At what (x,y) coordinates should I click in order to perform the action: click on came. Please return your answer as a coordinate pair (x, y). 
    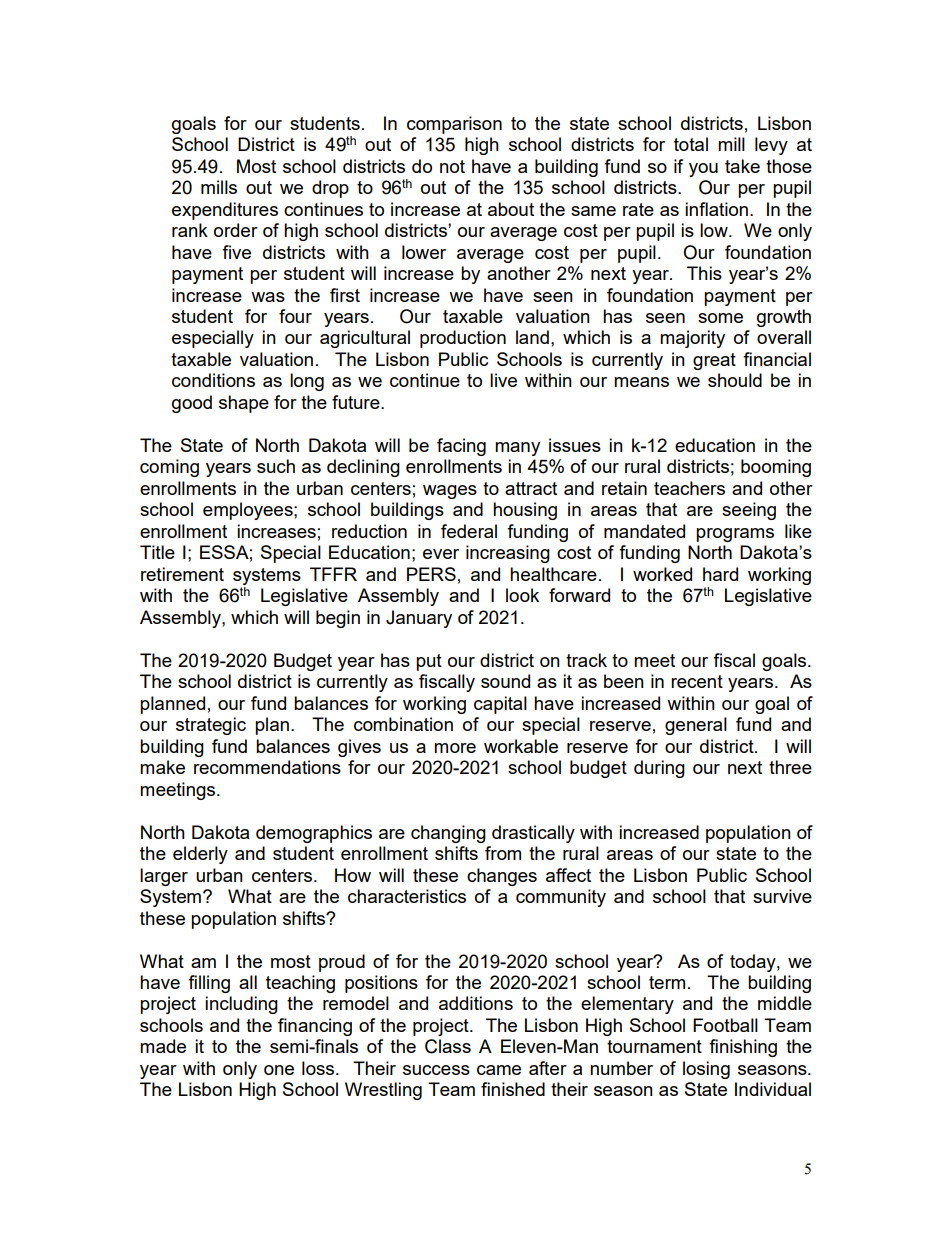
    Looking at the image, I should click on (499, 1070).
